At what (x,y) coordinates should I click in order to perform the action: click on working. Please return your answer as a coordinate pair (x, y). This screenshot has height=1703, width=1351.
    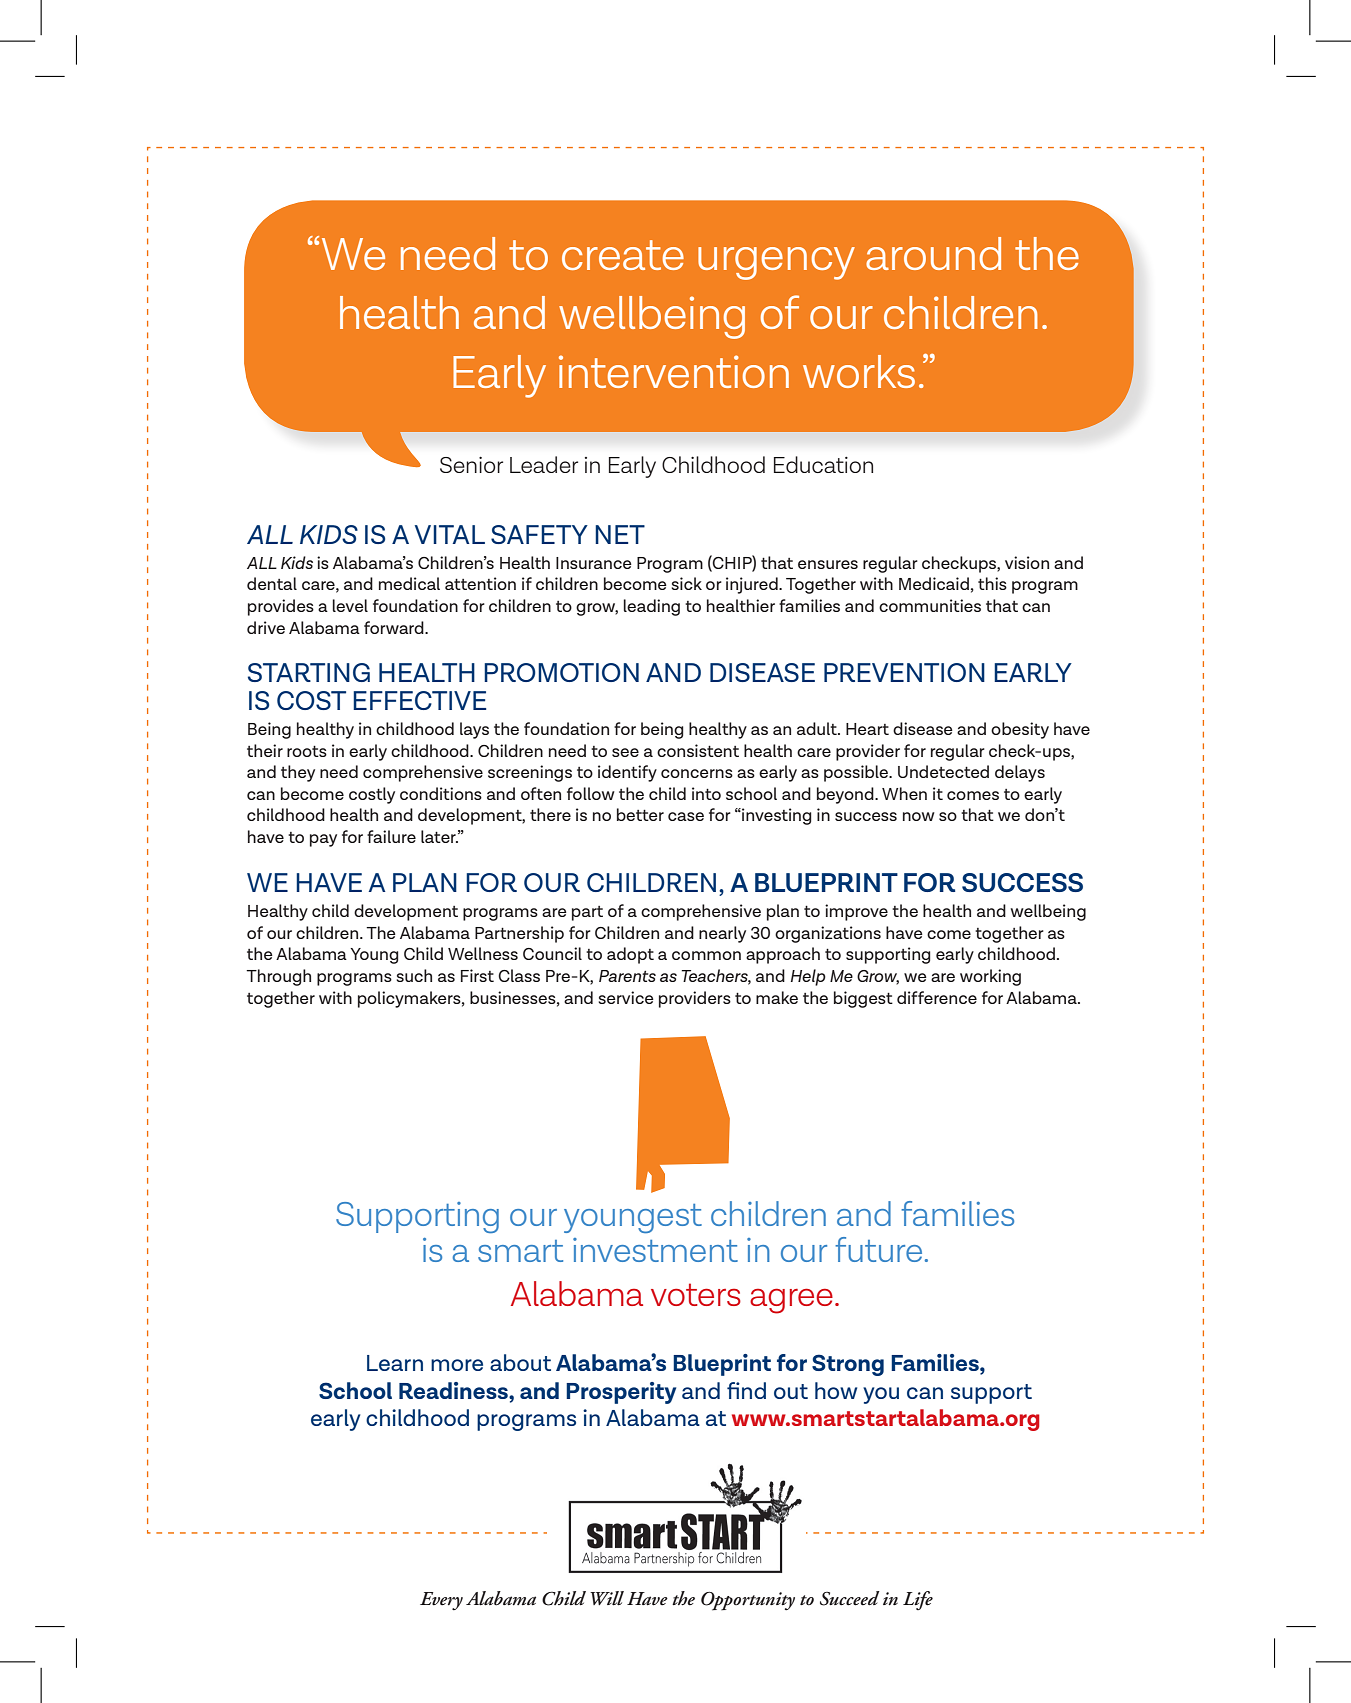
    Looking at the image, I should click on (990, 977).
